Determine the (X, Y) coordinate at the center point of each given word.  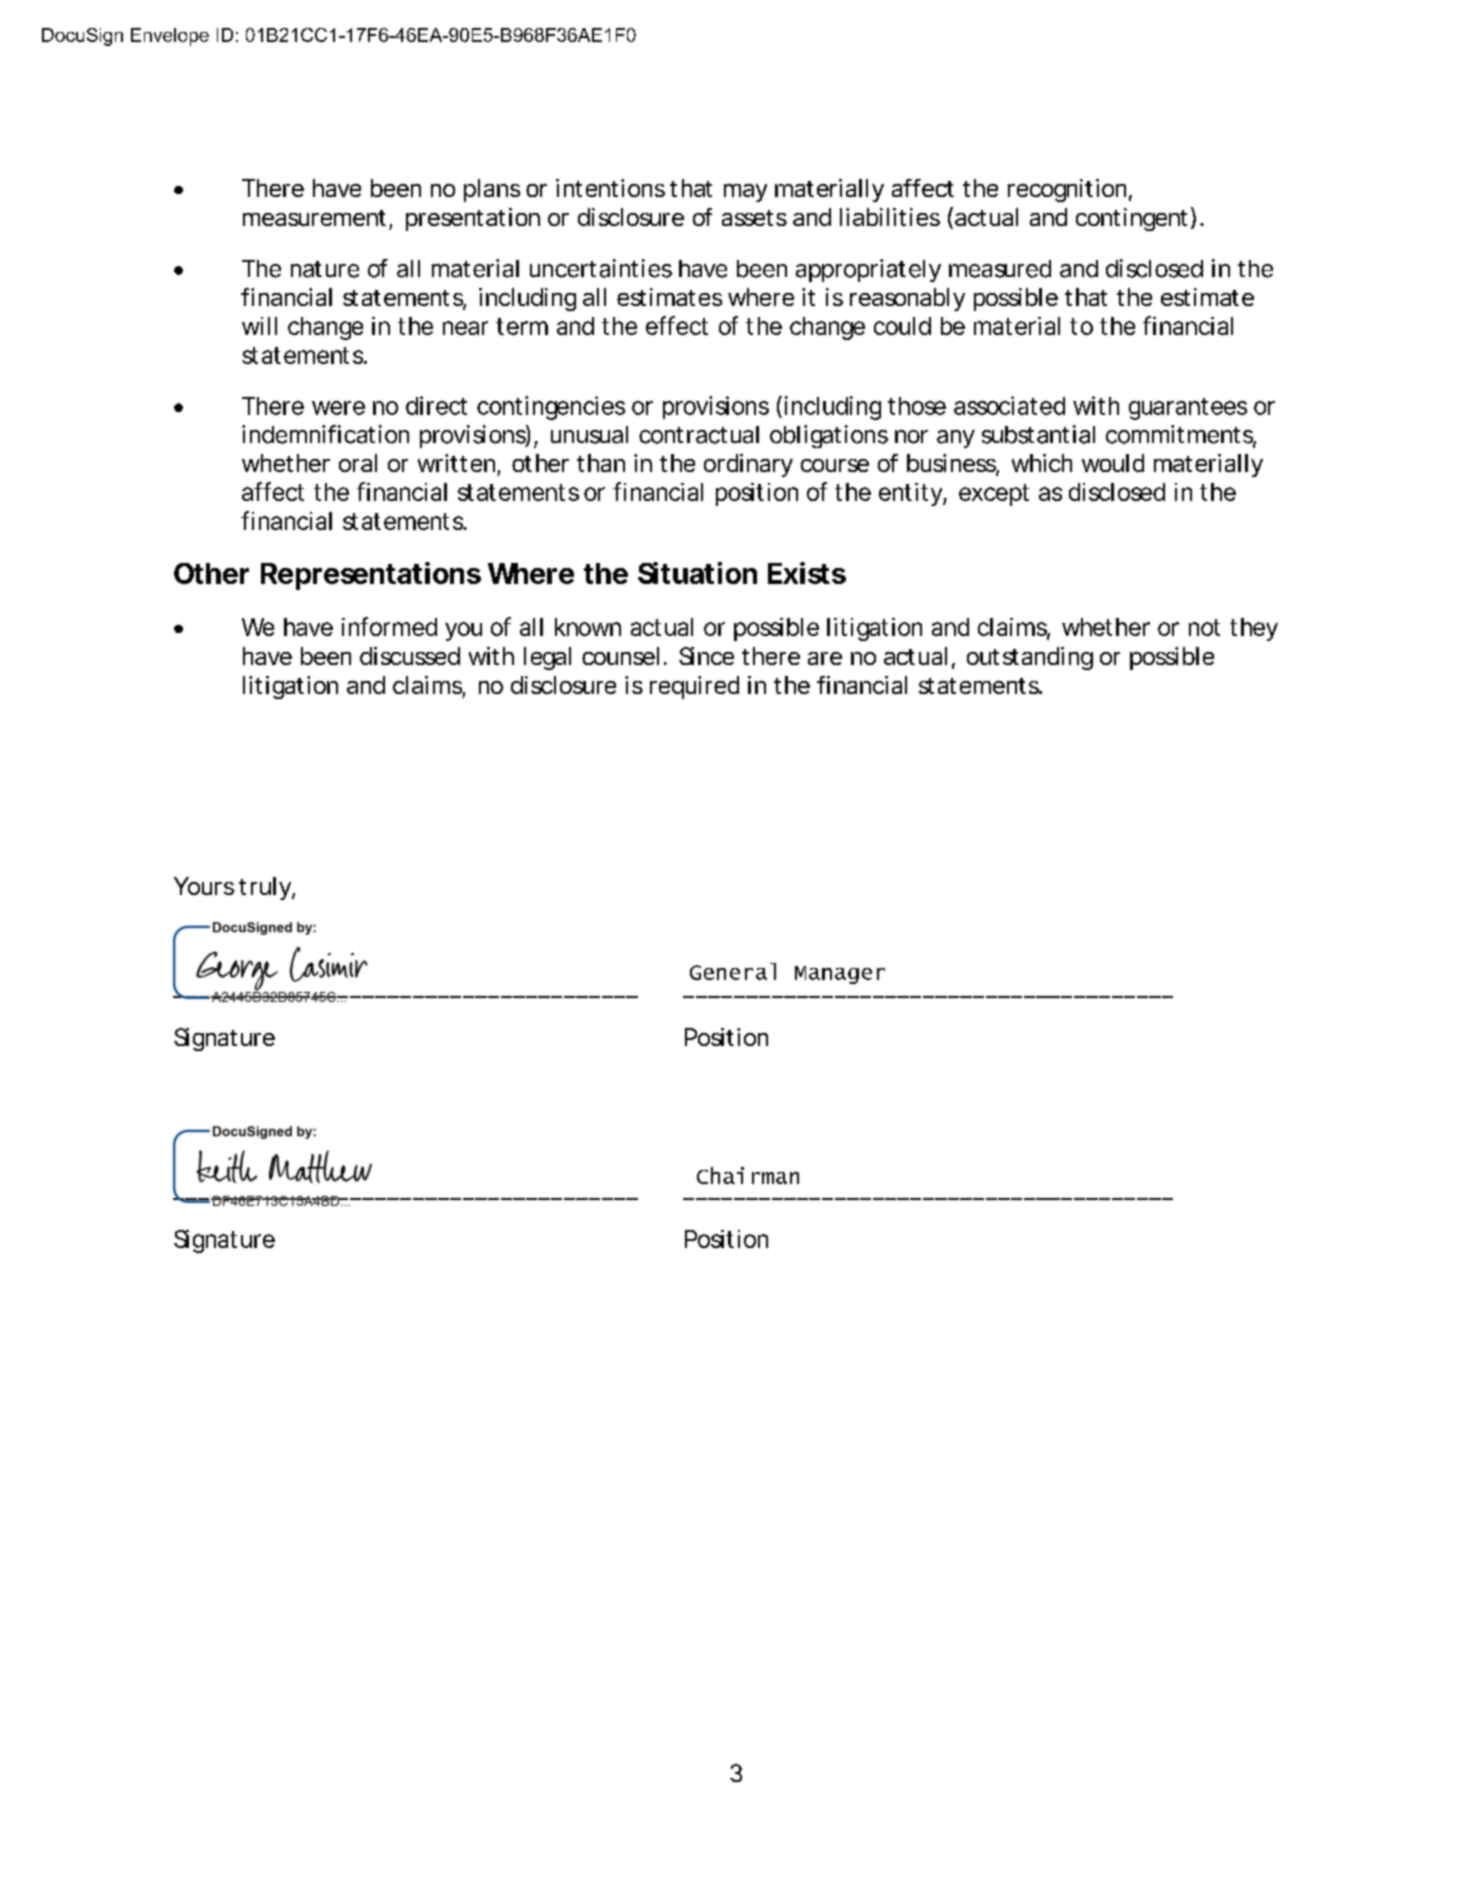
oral (358, 463)
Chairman (748, 1175)
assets (754, 218)
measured (1000, 269)
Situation (697, 573)
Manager (840, 975)
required (694, 687)
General (733, 971)
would (1113, 463)
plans (492, 190)
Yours (204, 886)
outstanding (1030, 658)
